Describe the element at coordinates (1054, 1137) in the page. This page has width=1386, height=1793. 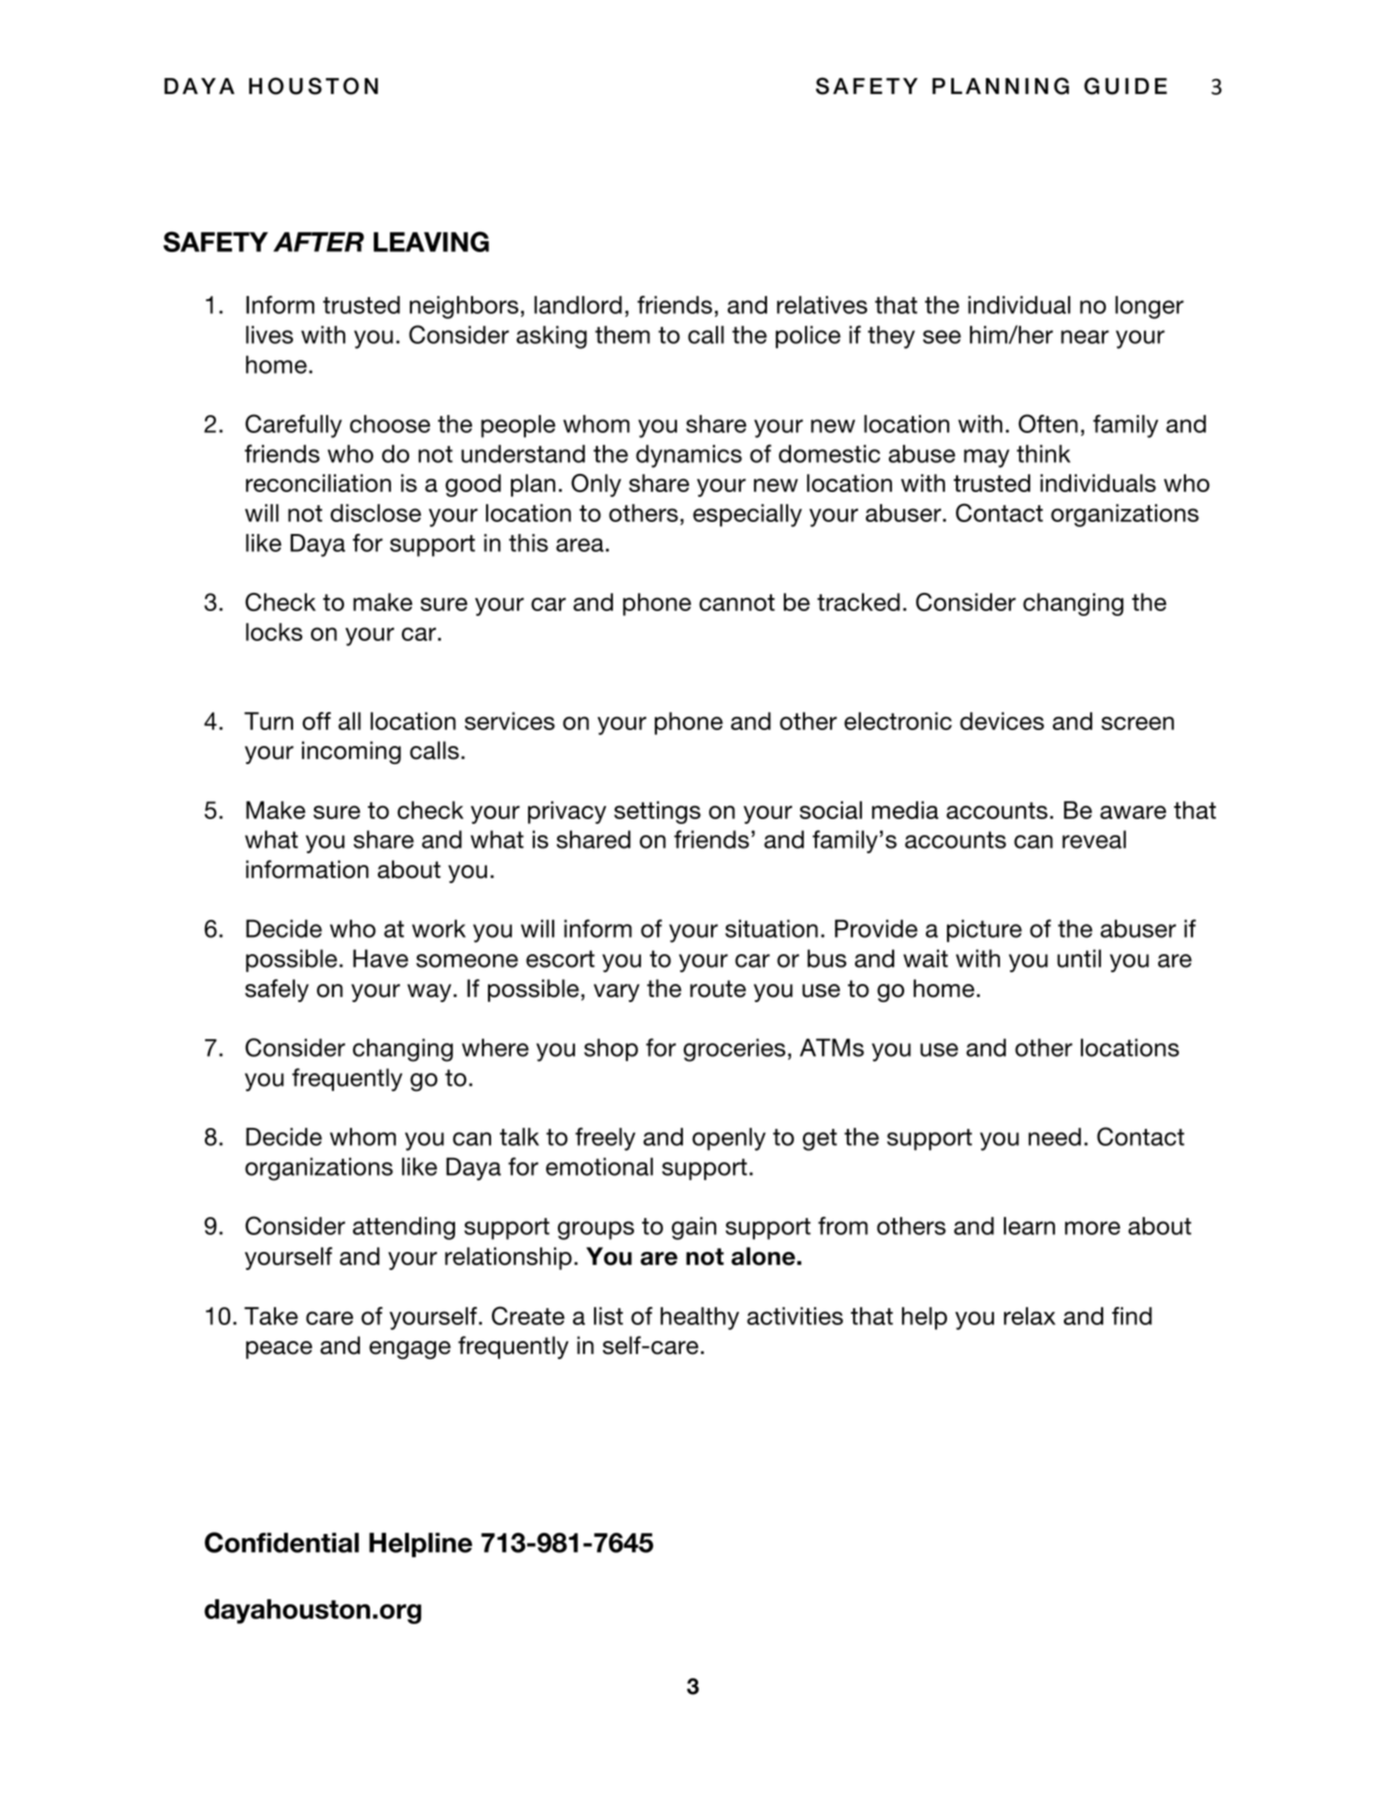
I see `need` at that location.
